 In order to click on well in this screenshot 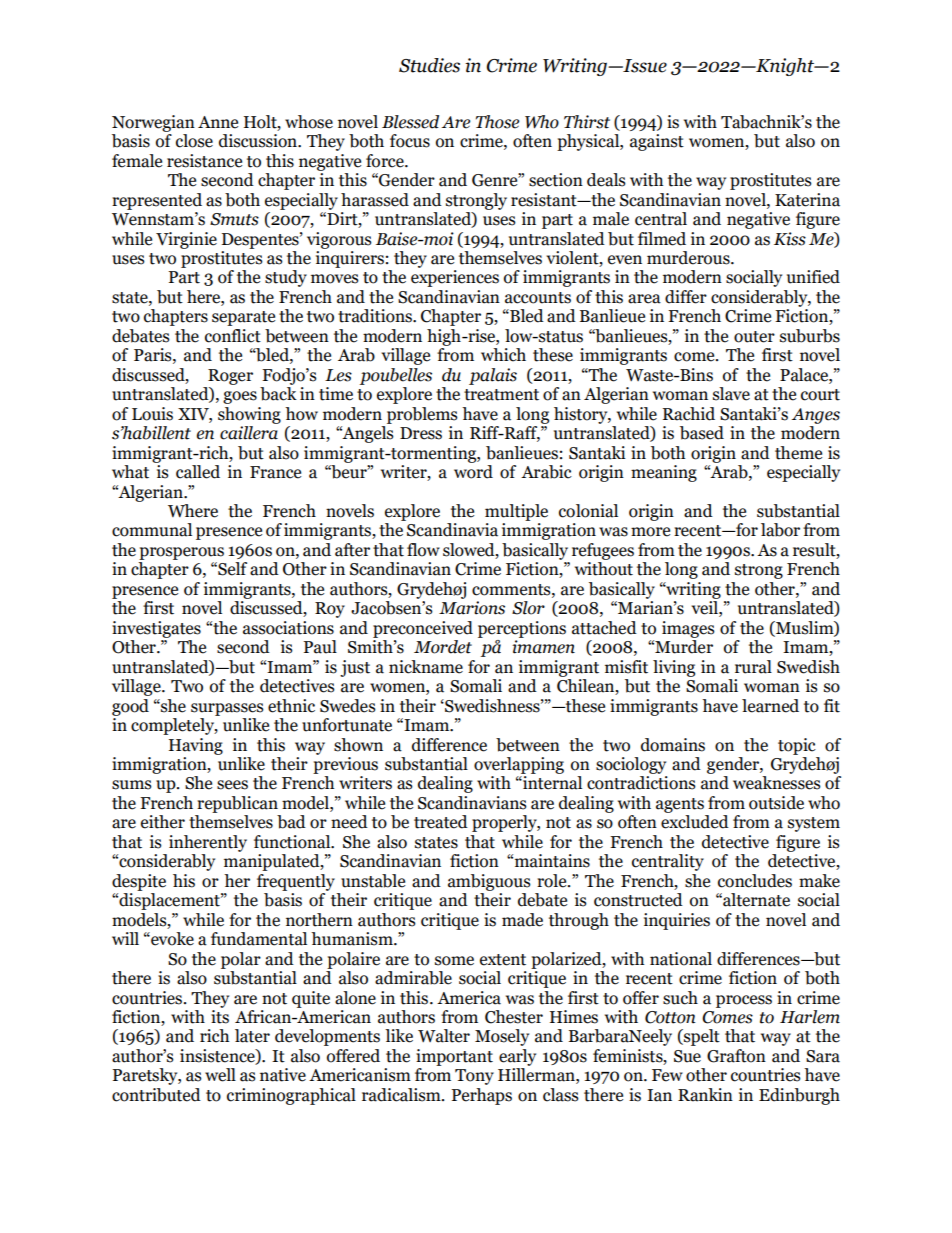, I will do `click(220, 1075)`.
